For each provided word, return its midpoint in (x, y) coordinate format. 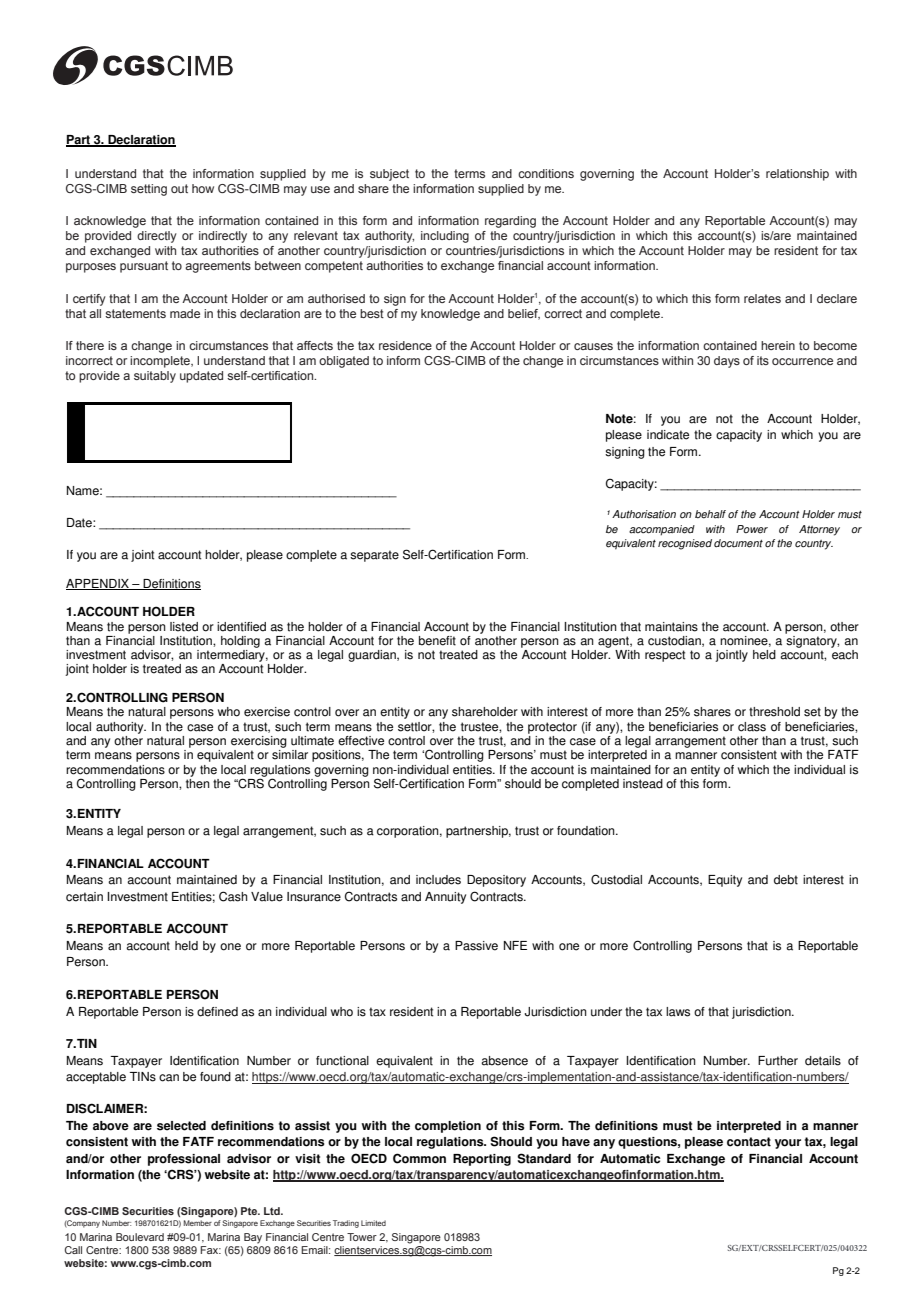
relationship (797, 175)
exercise (267, 712)
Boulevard (140, 1237)
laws (678, 1012)
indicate (668, 435)
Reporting (482, 1160)
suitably (155, 377)
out (179, 188)
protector (552, 728)
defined (217, 1012)
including (445, 237)
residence (405, 345)
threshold (774, 712)
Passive (476, 946)
